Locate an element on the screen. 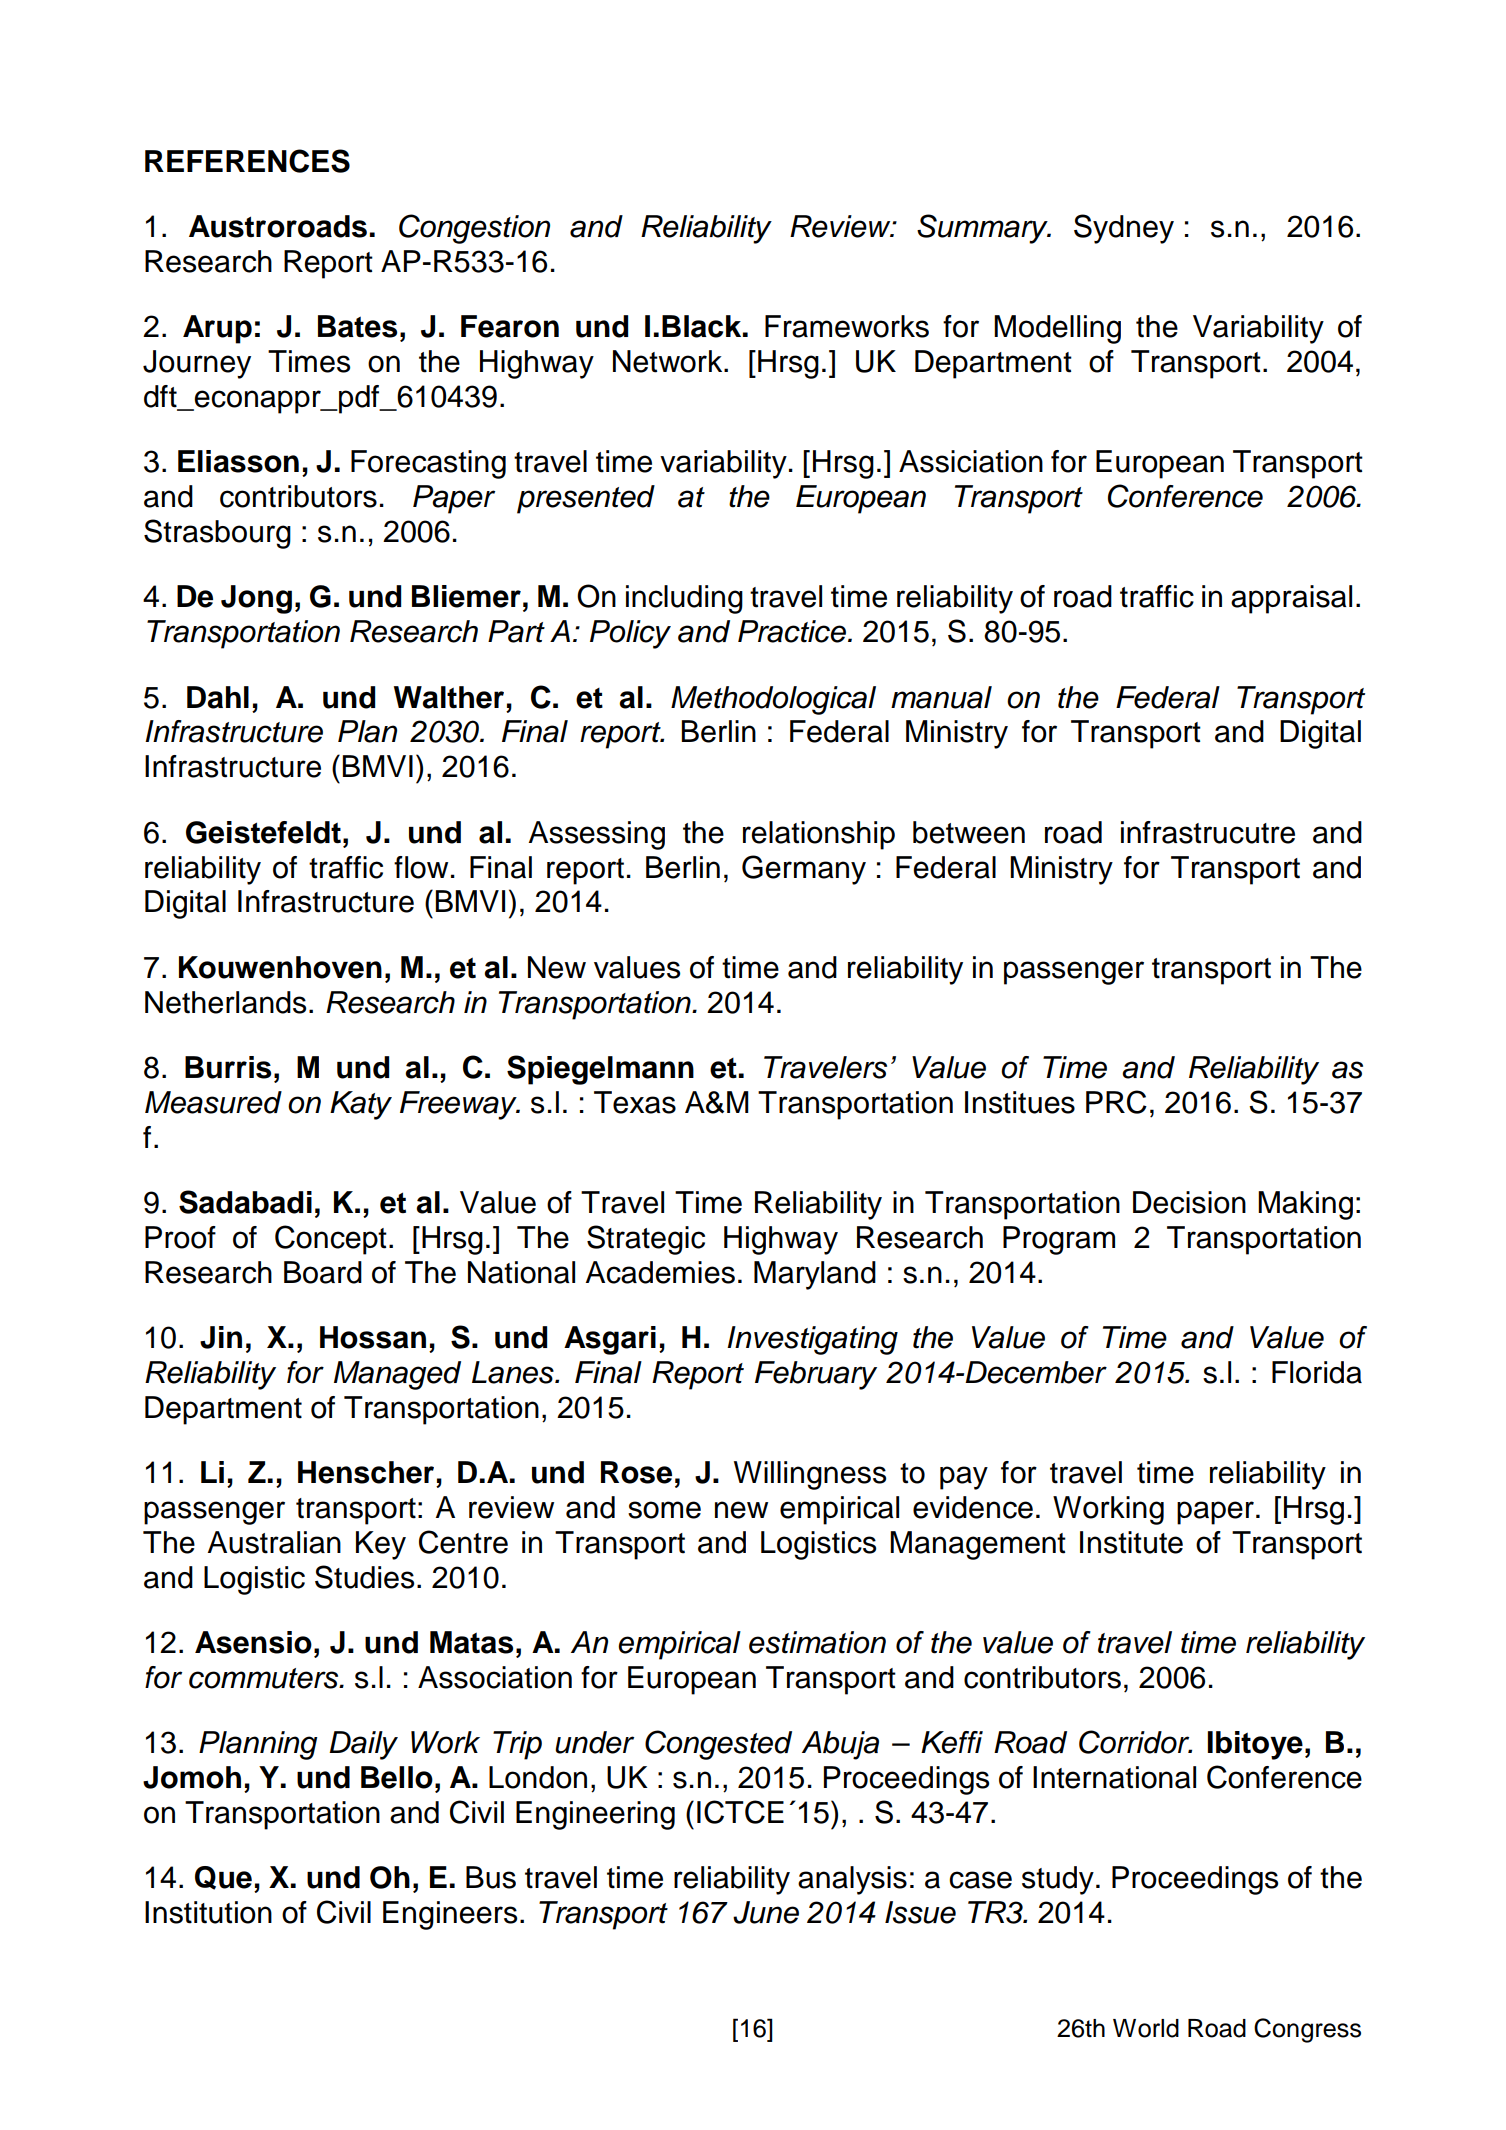 This screenshot has height=2130, width=1506. Texas is located at coordinates (635, 1102).
